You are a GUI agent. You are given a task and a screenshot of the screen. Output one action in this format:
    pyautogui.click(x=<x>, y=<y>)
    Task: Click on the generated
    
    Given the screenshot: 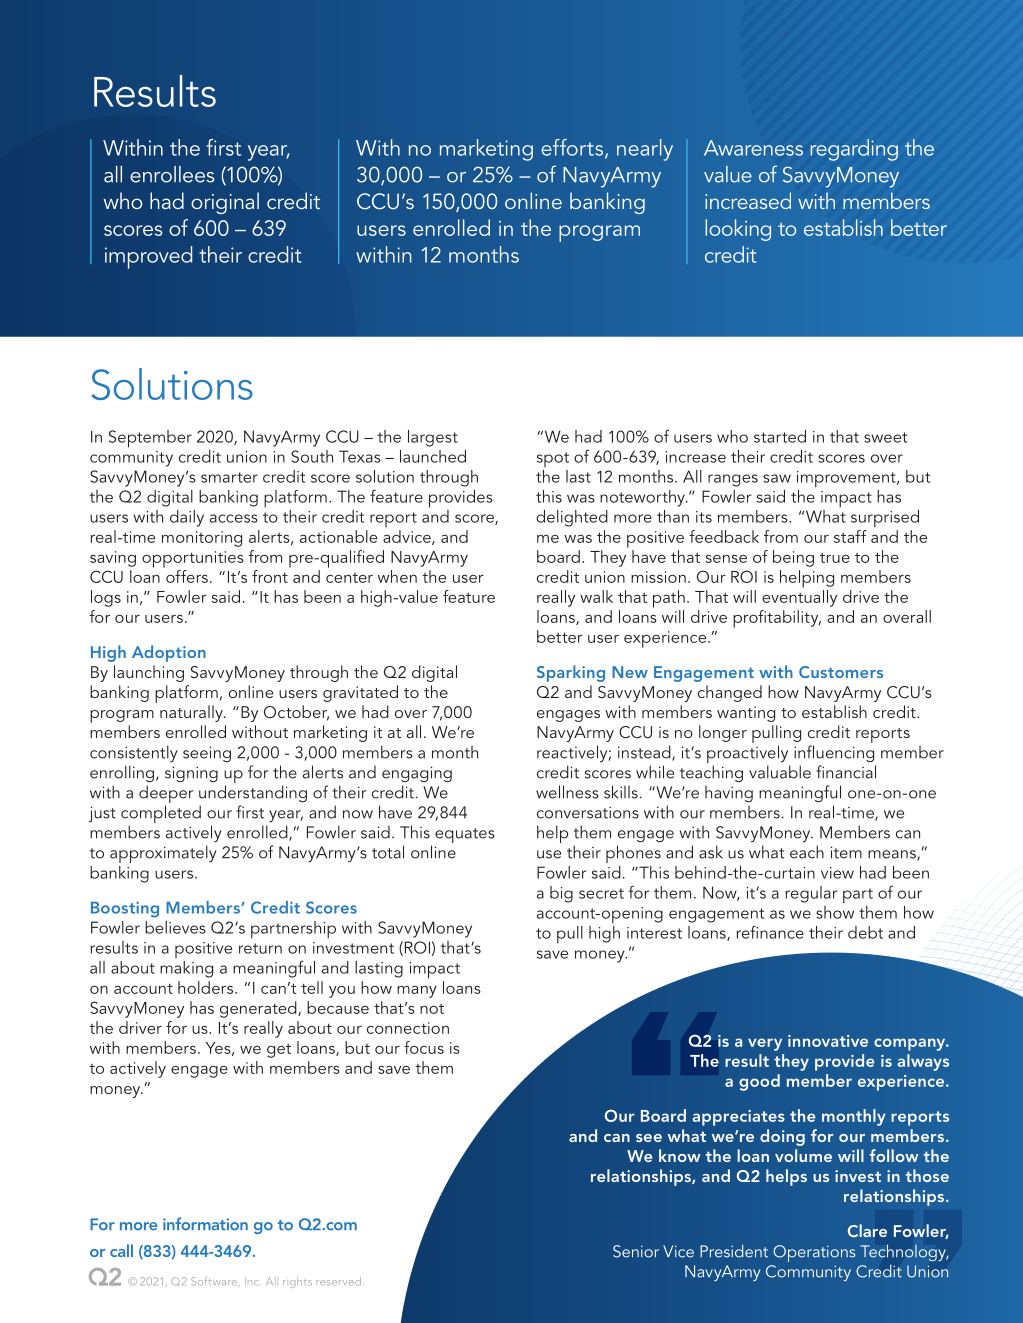 What is the action you would take?
    pyautogui.click(x=259, y=1009)
